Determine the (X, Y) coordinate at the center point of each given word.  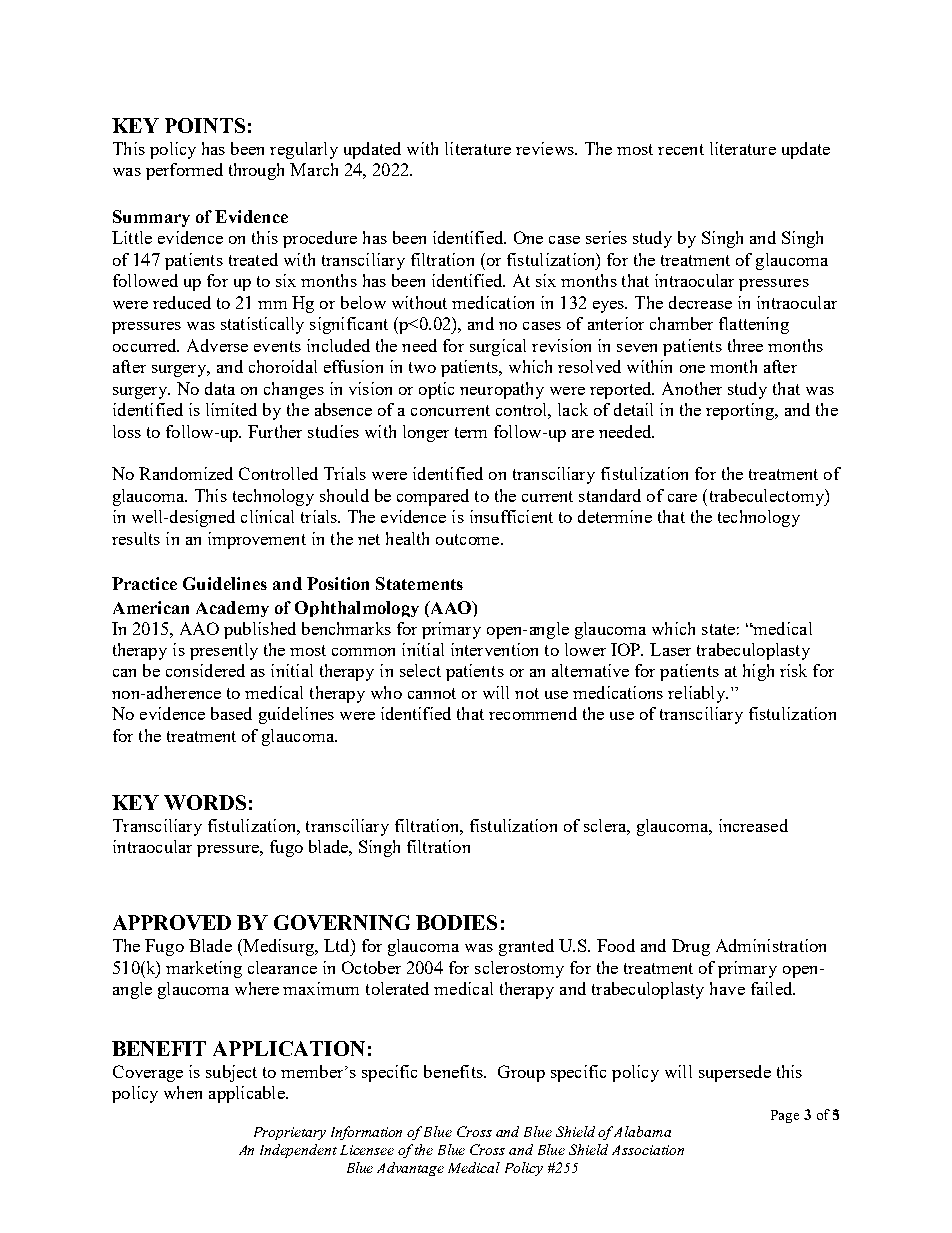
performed (184, 171)
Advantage (410, 1169)
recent (681, 149)
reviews (546, 148)
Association (648, 1150)
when (183, 1092)
